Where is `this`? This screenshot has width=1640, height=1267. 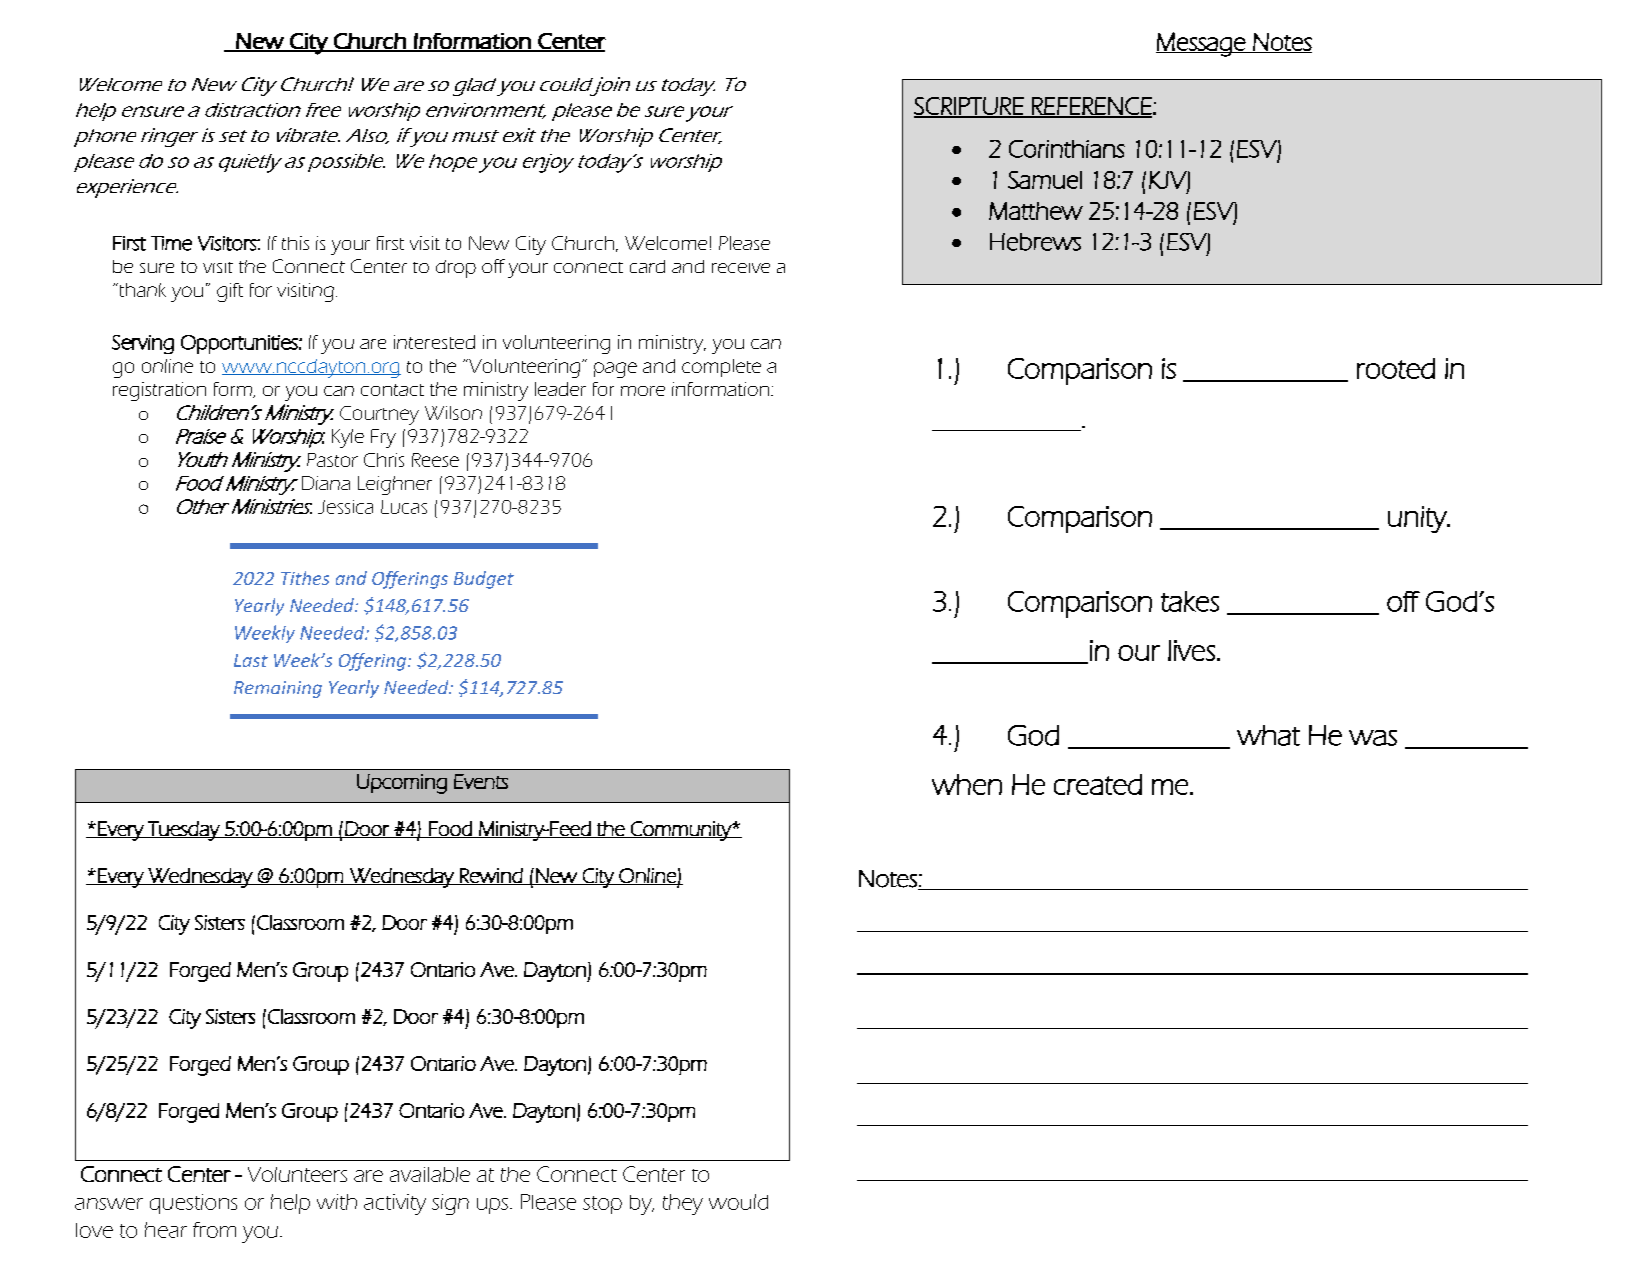
this is located at coordinates (295, 243).
